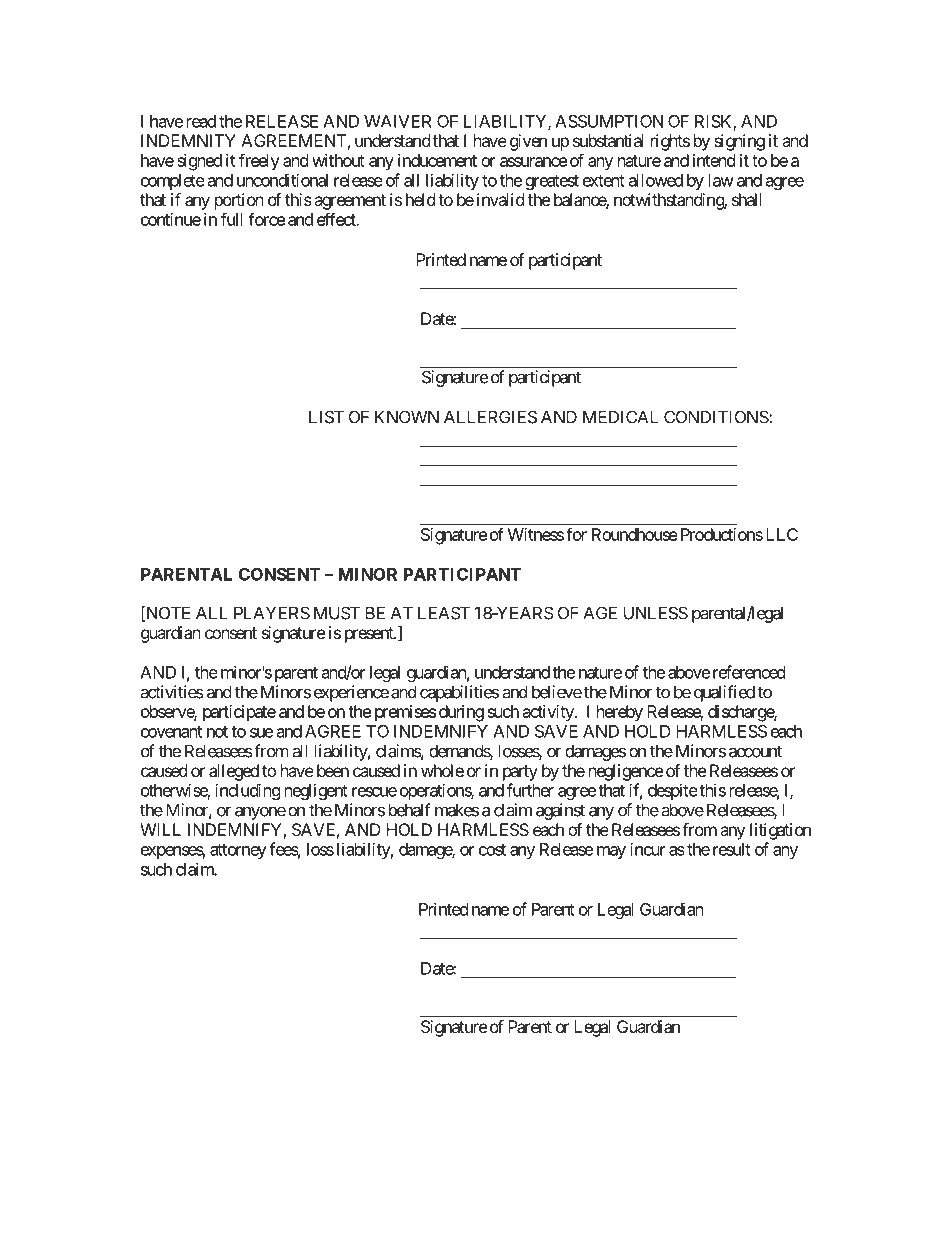 The width and height of the screenshot is (952, 1233). I want to click on attorney, so click(238, 851).
